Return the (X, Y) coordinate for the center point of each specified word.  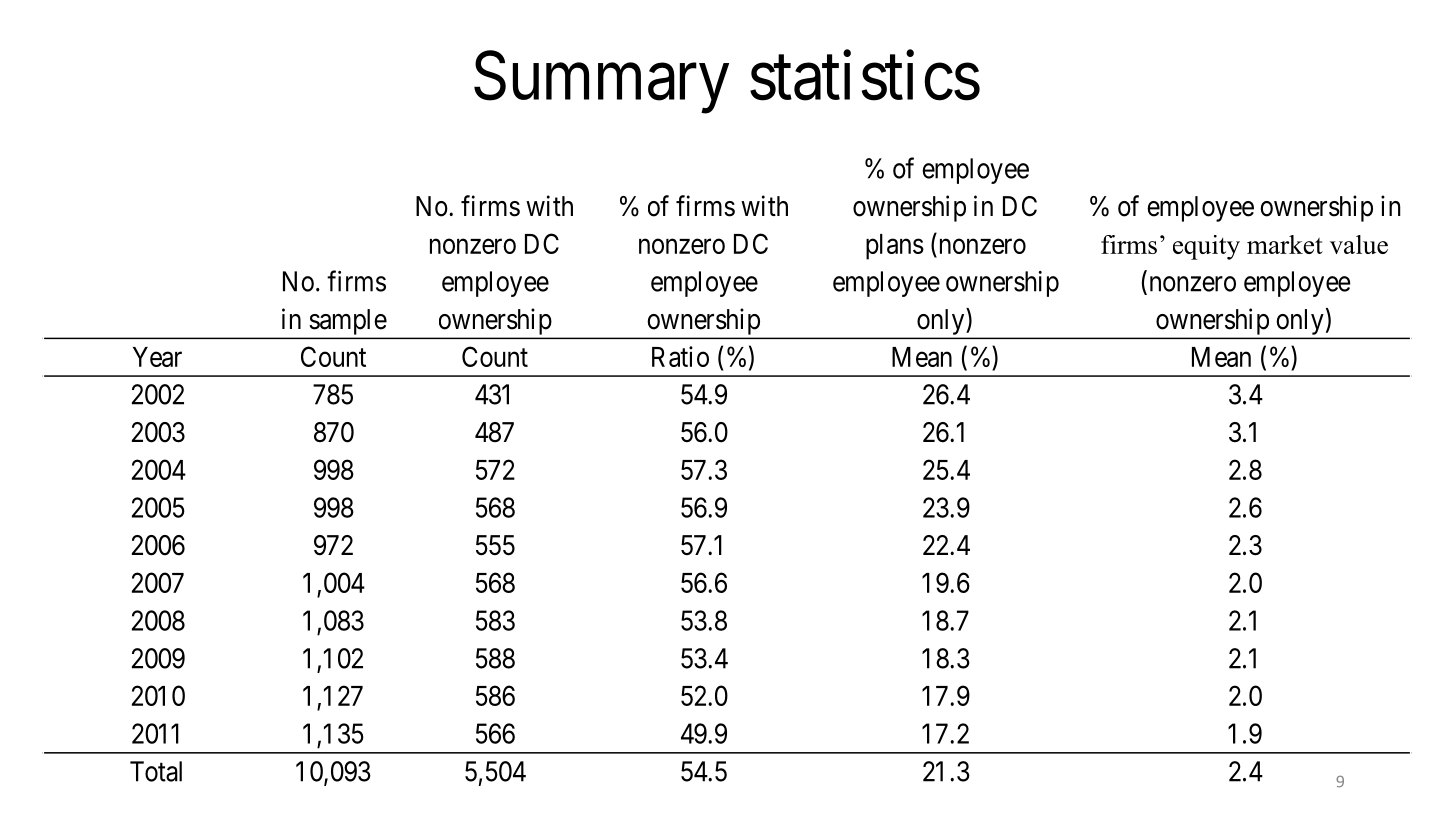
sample (348, 322)
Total (156, 771)
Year (157, 357)
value (1359, 244)
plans (895, 247)
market (1285, 244)
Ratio (680, 356)
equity (1206, 247)
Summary (601, 83)
